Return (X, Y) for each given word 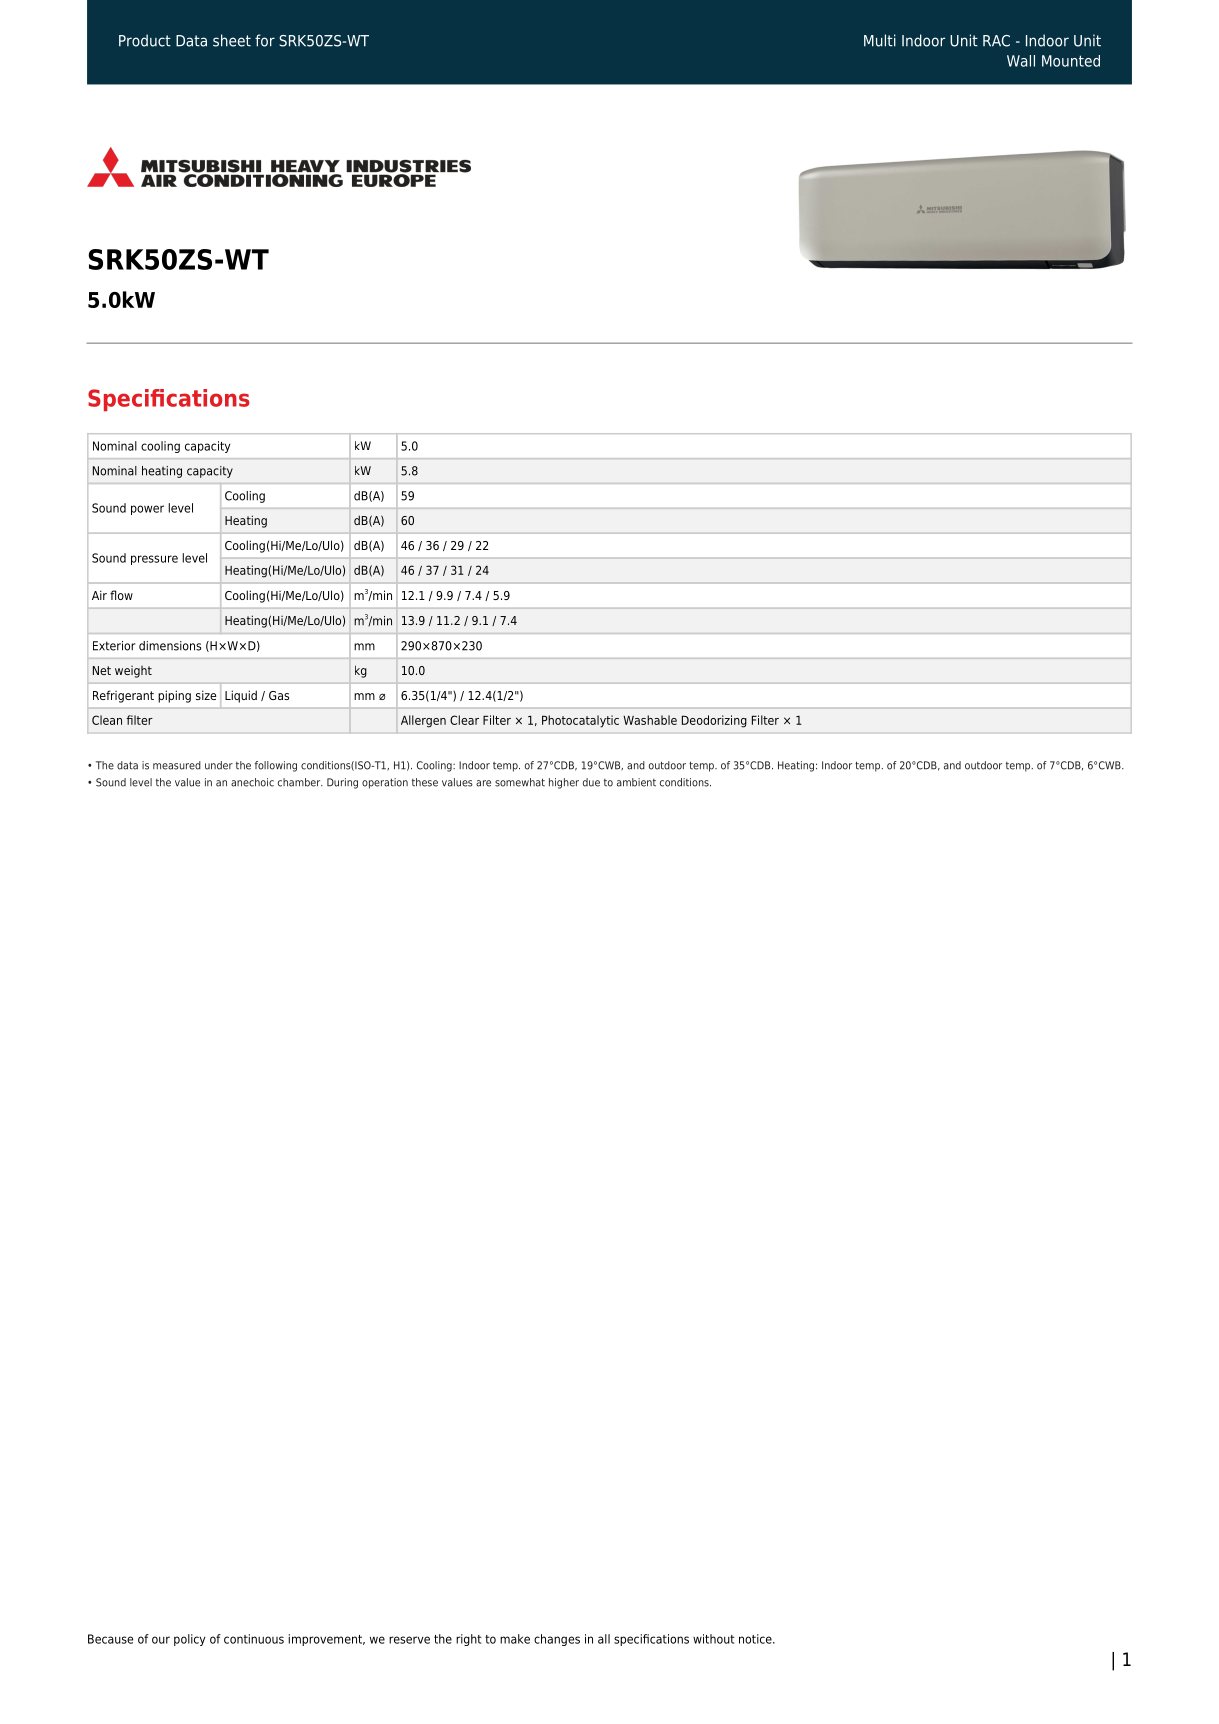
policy (190, 1640)
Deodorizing (714, 721)
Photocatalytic (580, 721)
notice (756, 1639)
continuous (254, 1639)
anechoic (252, 782)
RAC (996, 41)
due (591, 782)
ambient (636, 782)
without (714, 1639)
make (515, 1639)
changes (557, 1640)
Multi (880, 40)
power (147, 510)
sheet (232, 40)
